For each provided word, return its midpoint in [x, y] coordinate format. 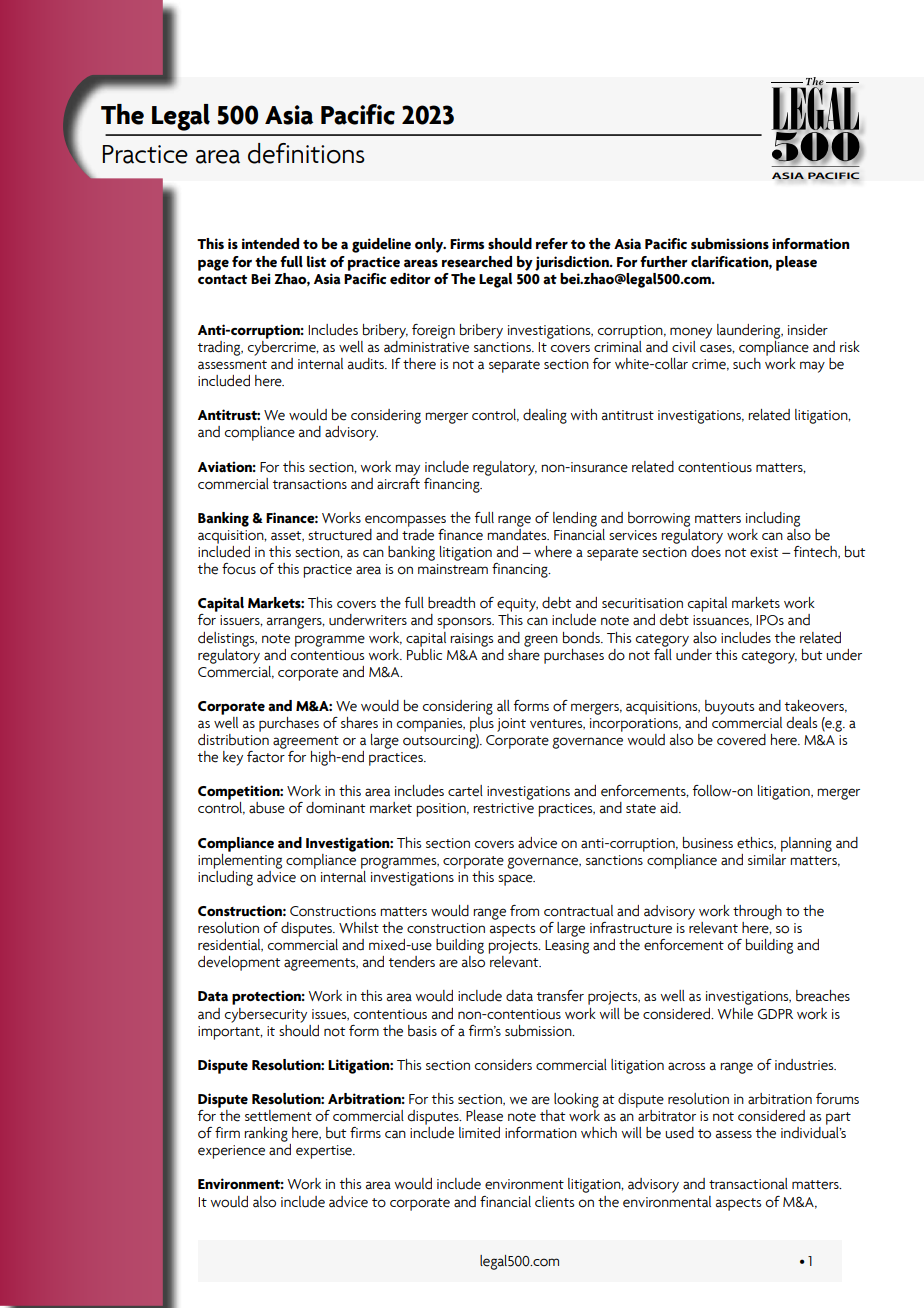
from [524, 911]
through [757, 912]
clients [554, 1202]
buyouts [729, 707]
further [664, 262]
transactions [310, 484]
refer [552, 244]
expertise [325, 1152]
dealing [545, 416]
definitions [306, 153]
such [747, 364]
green [541, 641]
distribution [233, 740]
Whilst [359, 927]
